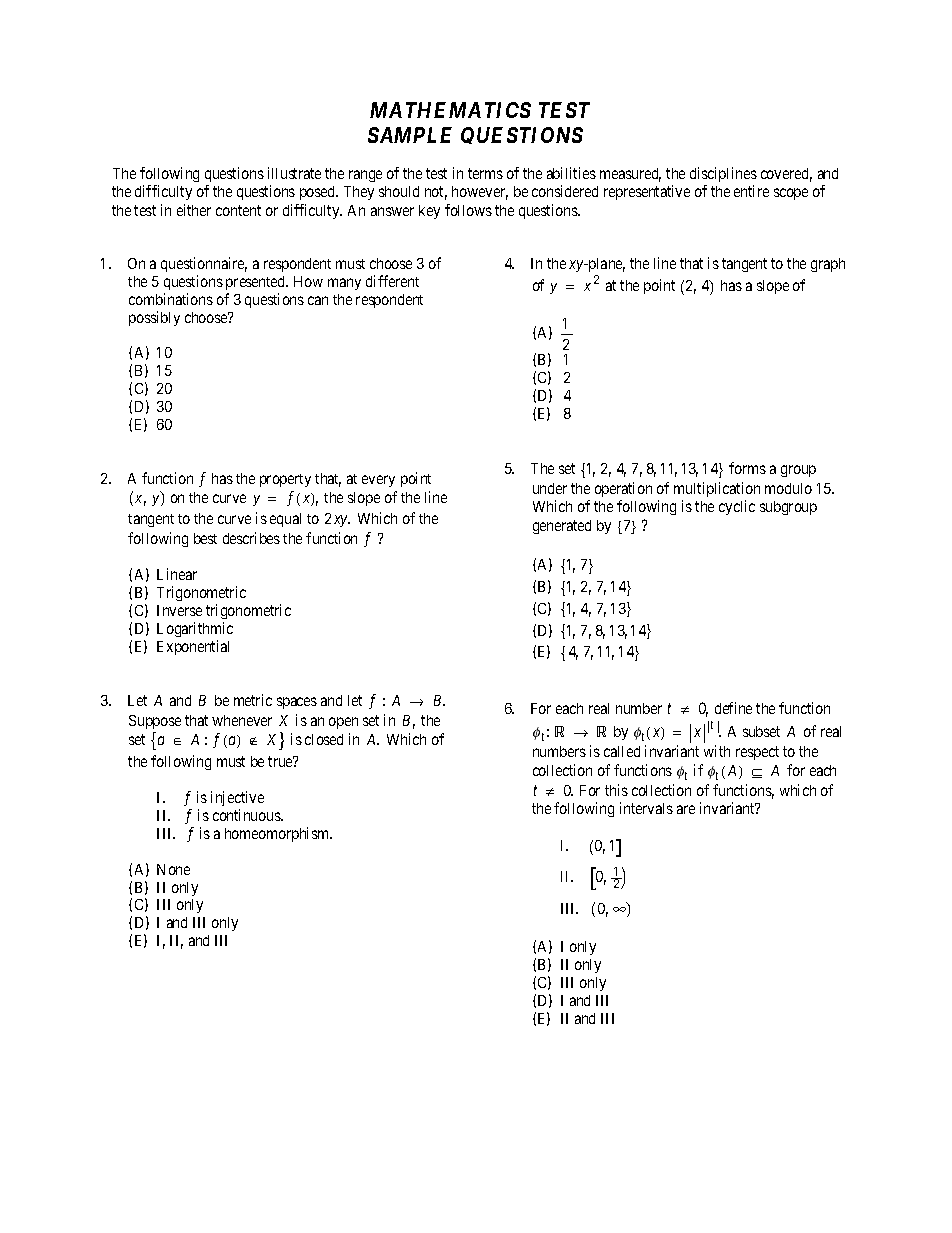 The width and height of the screenshot is (952, 1233). I want to click on MATHEMATICS, so click(450, 110).
